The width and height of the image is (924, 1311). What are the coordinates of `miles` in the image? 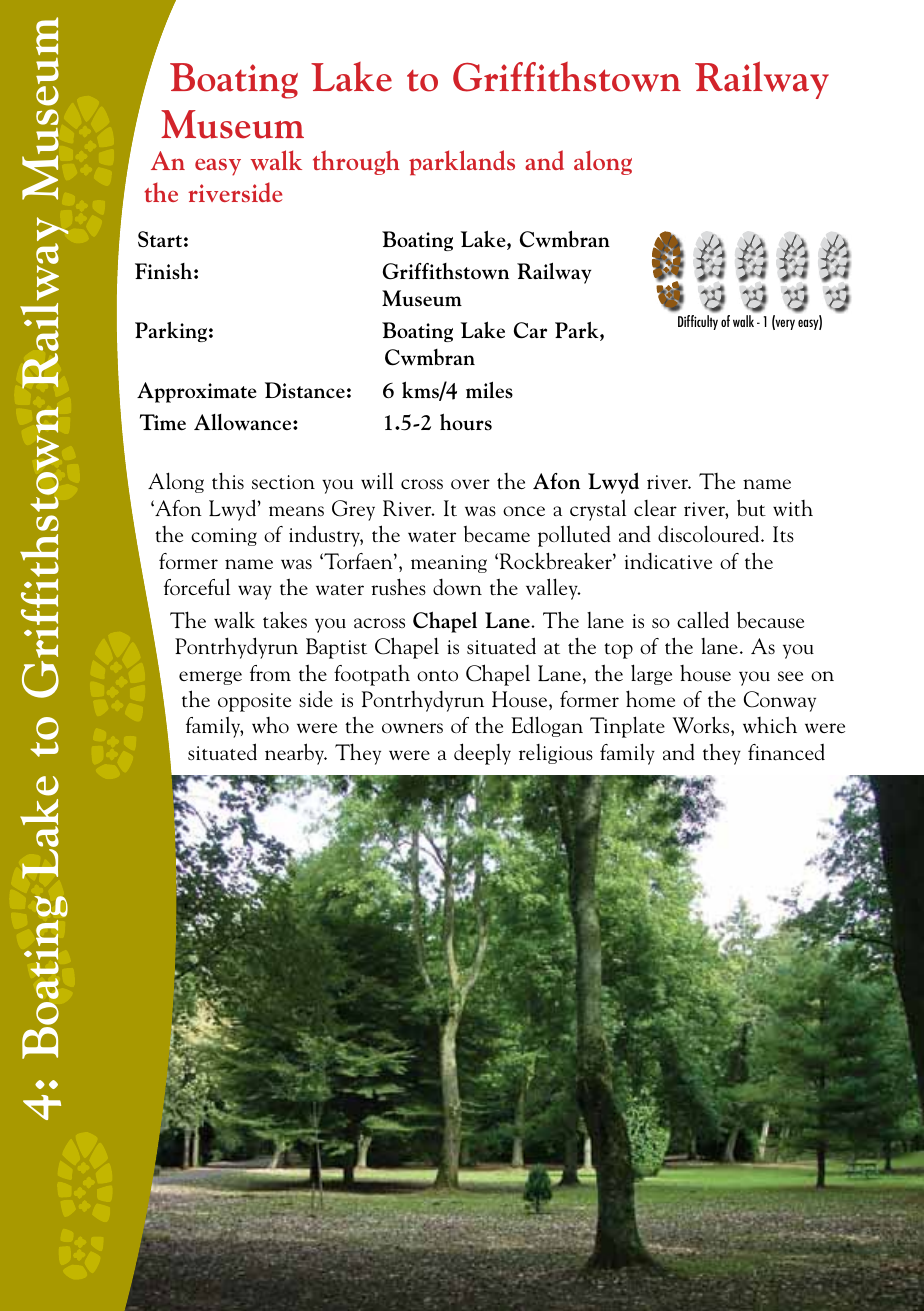 It's located at (489, 390).
